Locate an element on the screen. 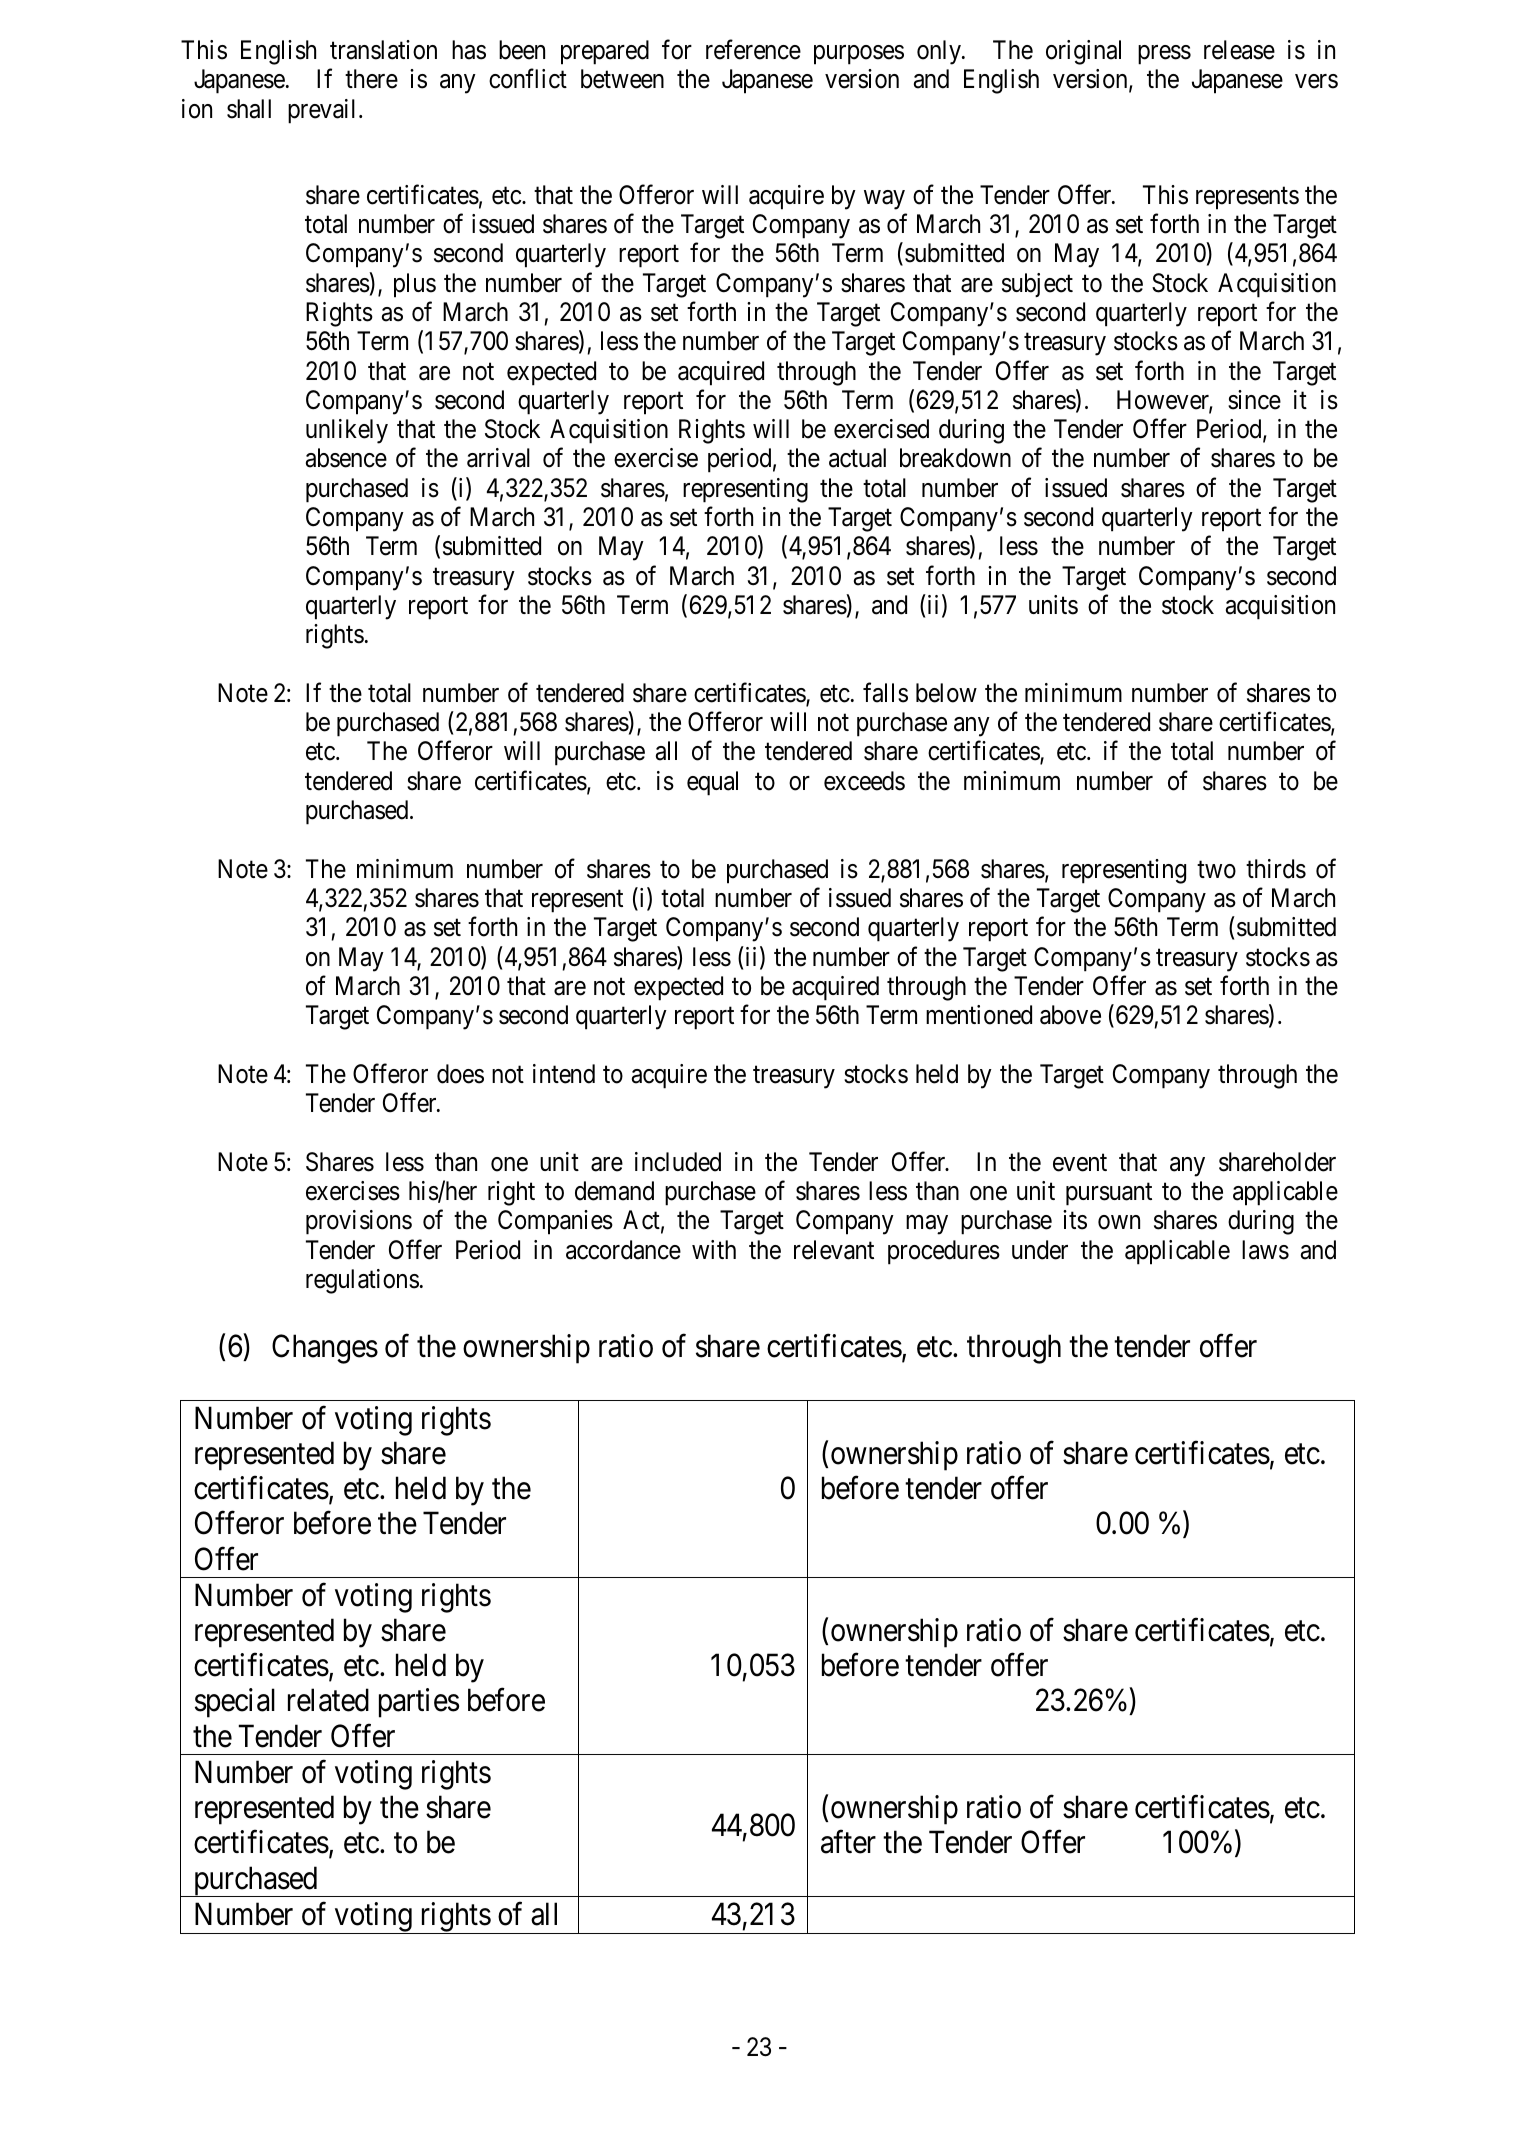  under is located at coordinates (1040, 1250).
